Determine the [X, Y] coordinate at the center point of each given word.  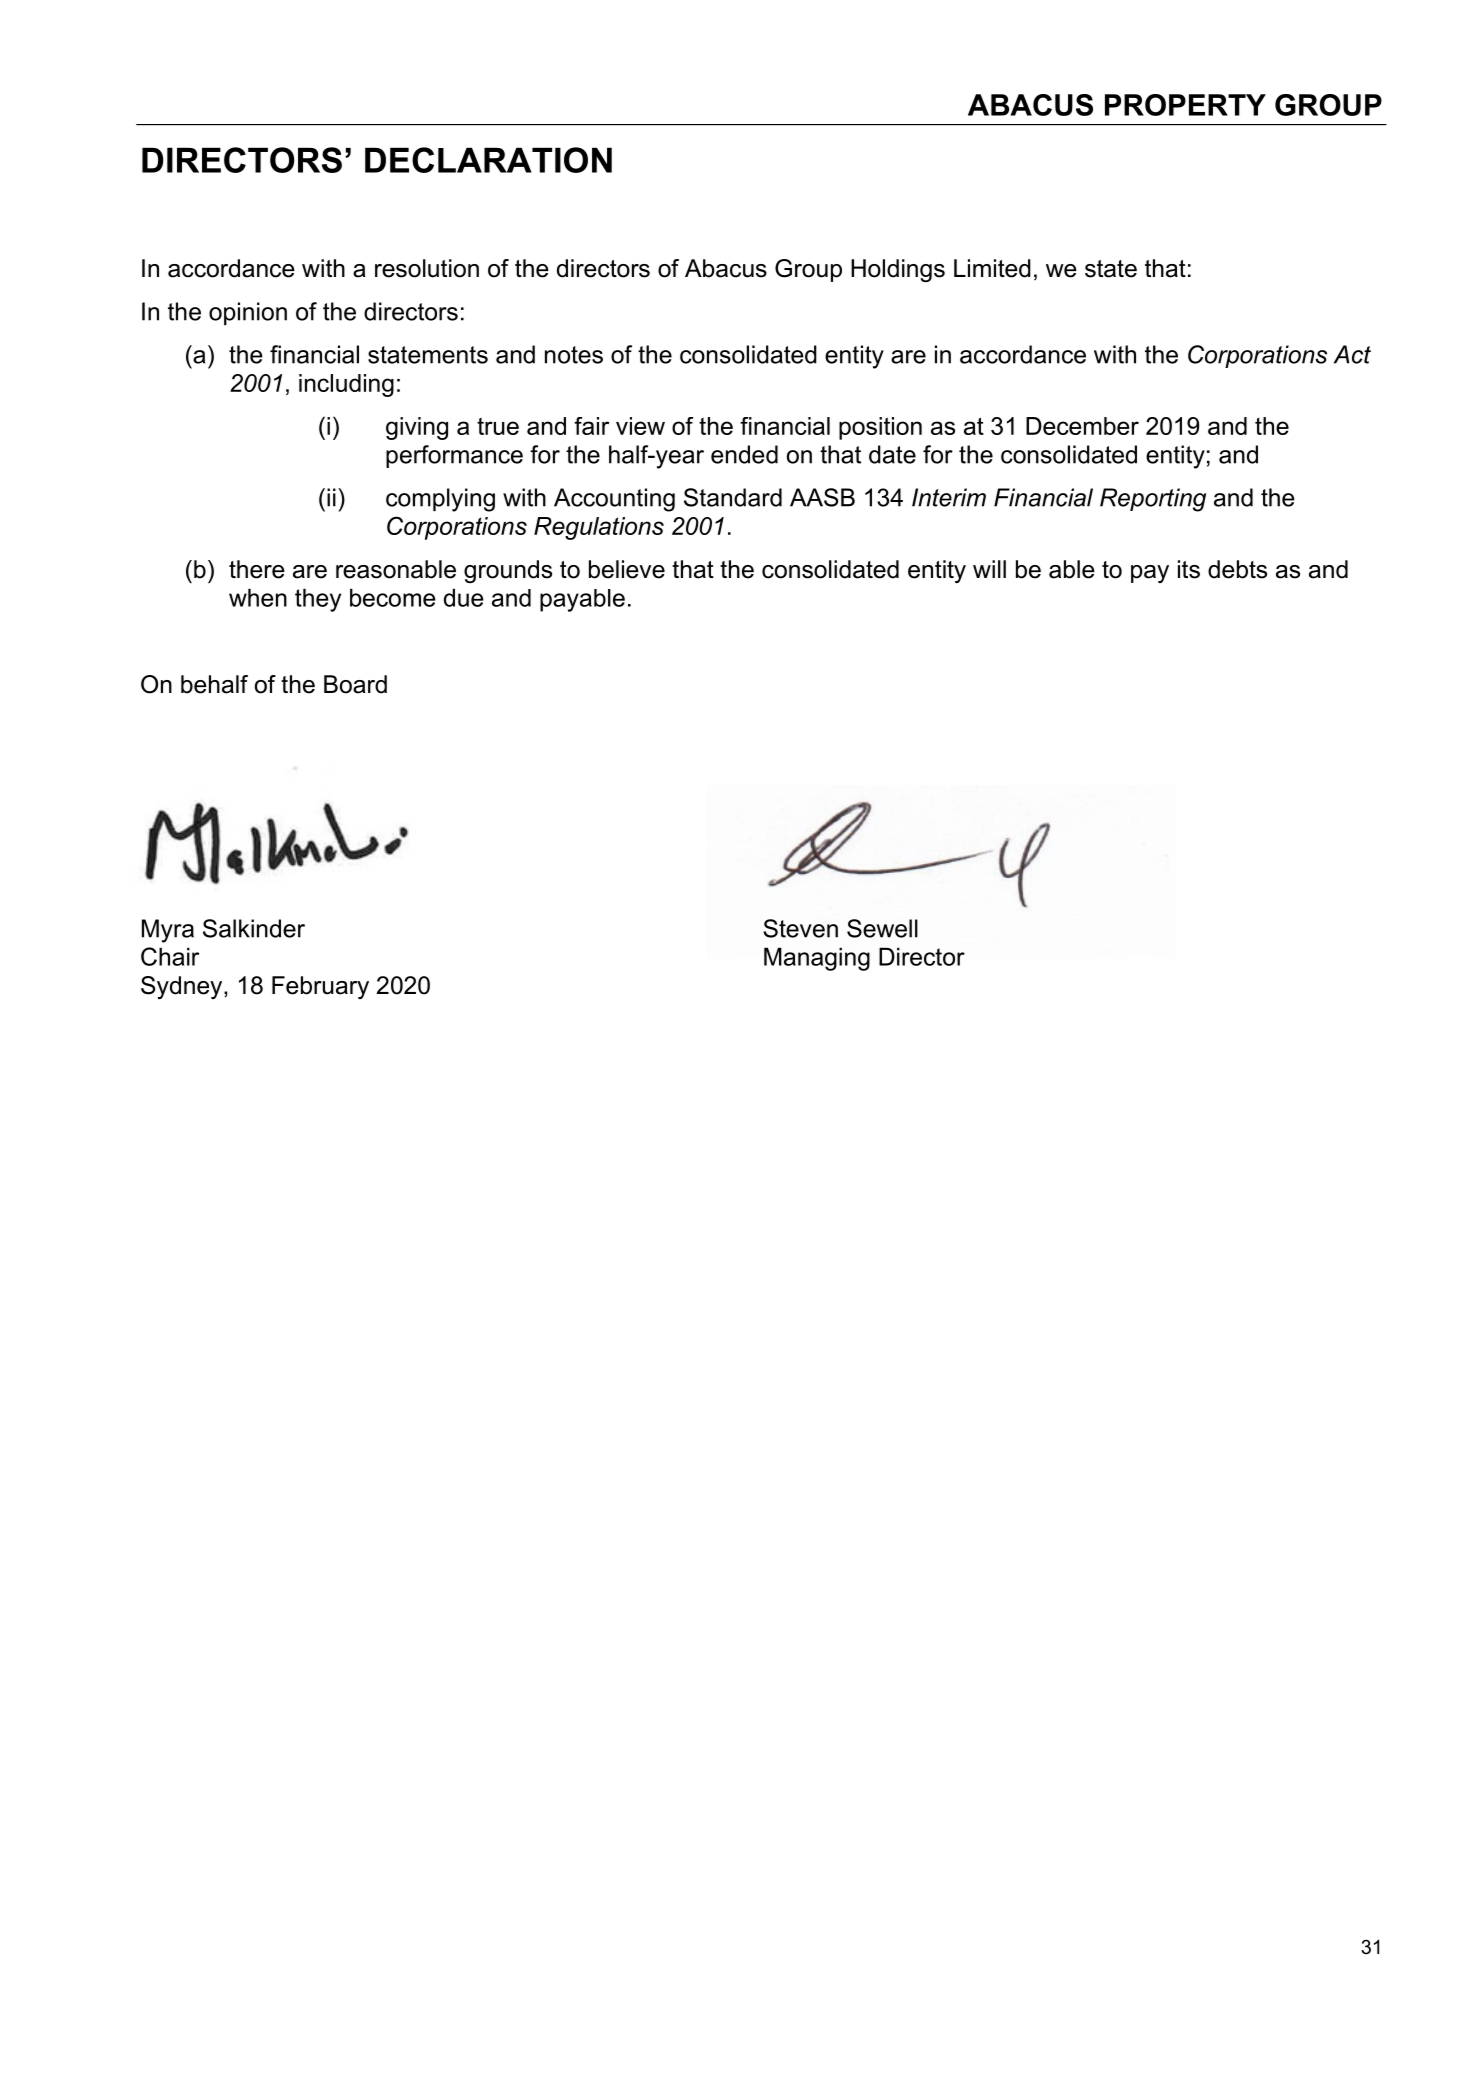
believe [627, 569]
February [320, 987]
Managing [817, 959]
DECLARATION [488, 160]
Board [355, 684]
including [346, 385]
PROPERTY [1185, 105]
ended [744, 454]
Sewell [882, 928]
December [1082, 426]
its [1189, 569]
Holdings [898, 270]
